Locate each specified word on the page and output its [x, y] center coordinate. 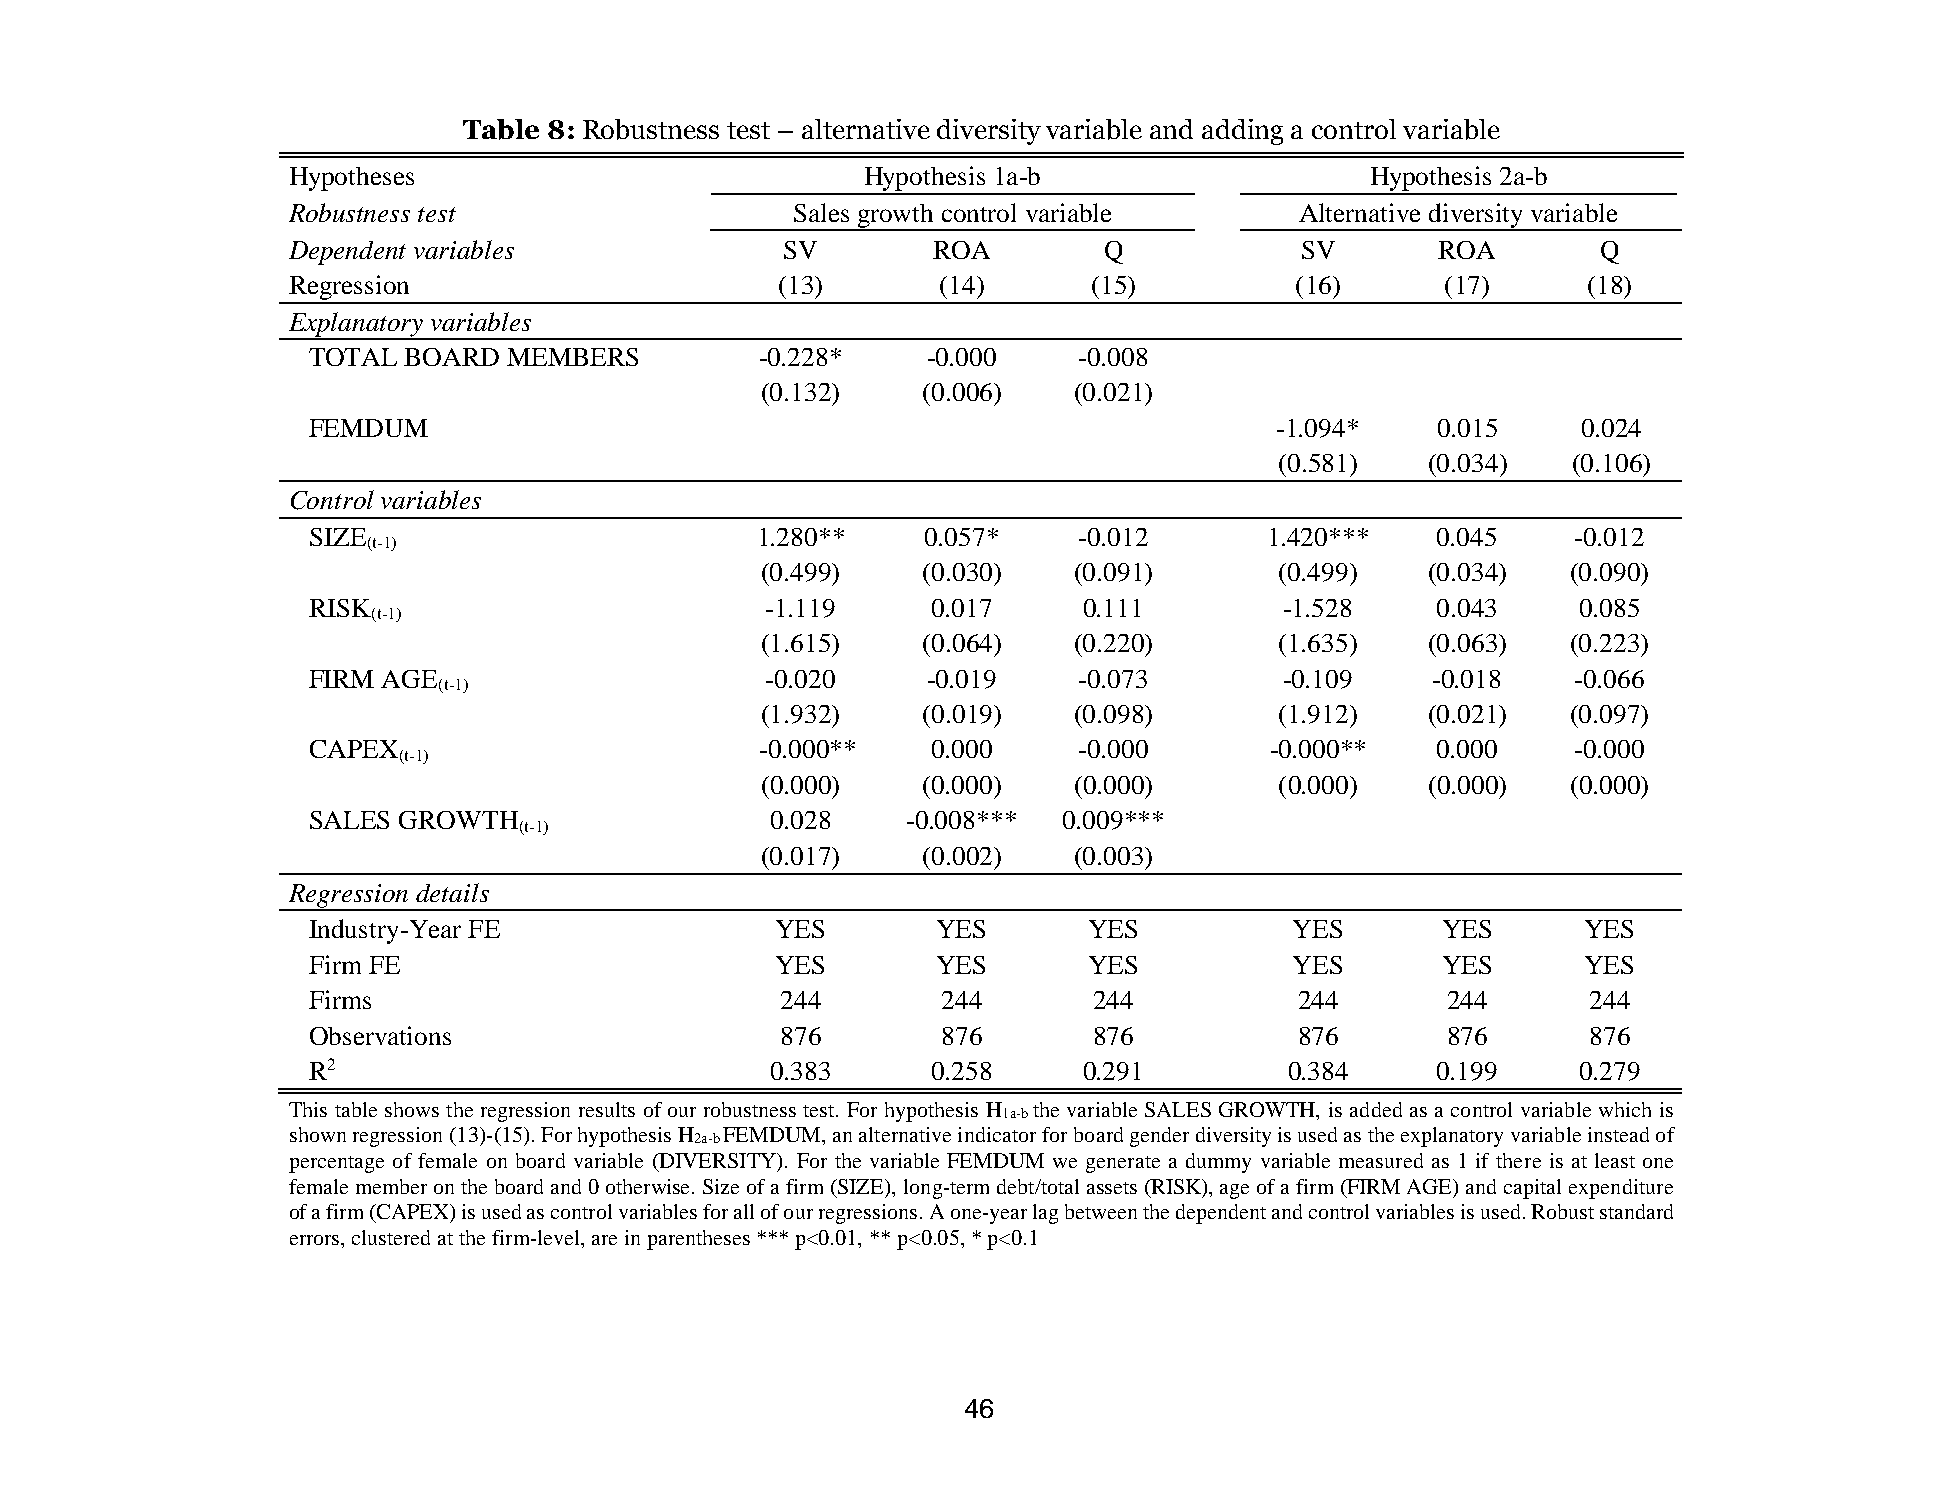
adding [1242, 132]
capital [1532, 1189]
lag [1045, 1214]
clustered [391, 1237]
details [452, 892]
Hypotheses [352, 179]
